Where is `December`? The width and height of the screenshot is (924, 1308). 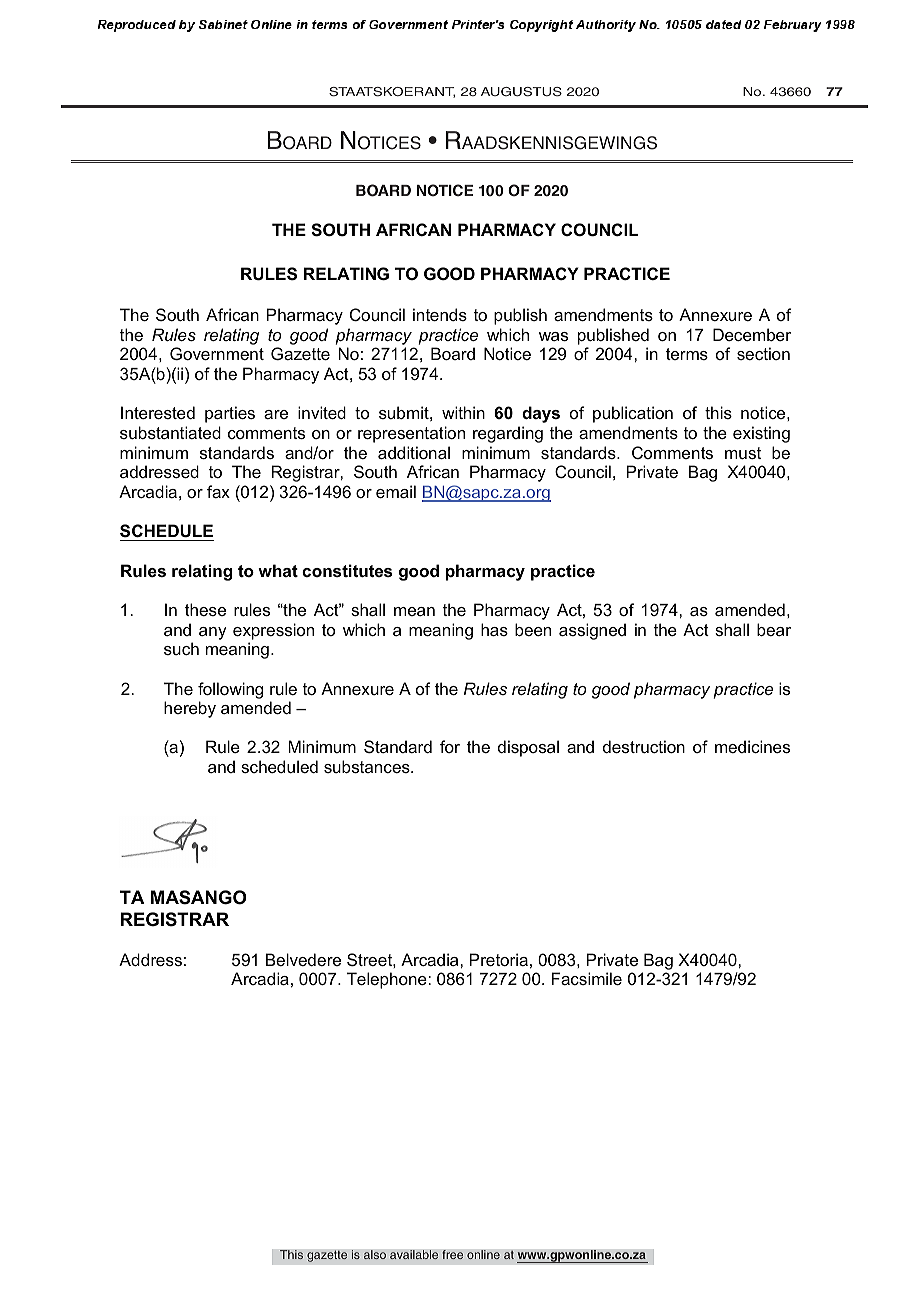
December is located at coordinates (752, 334).
